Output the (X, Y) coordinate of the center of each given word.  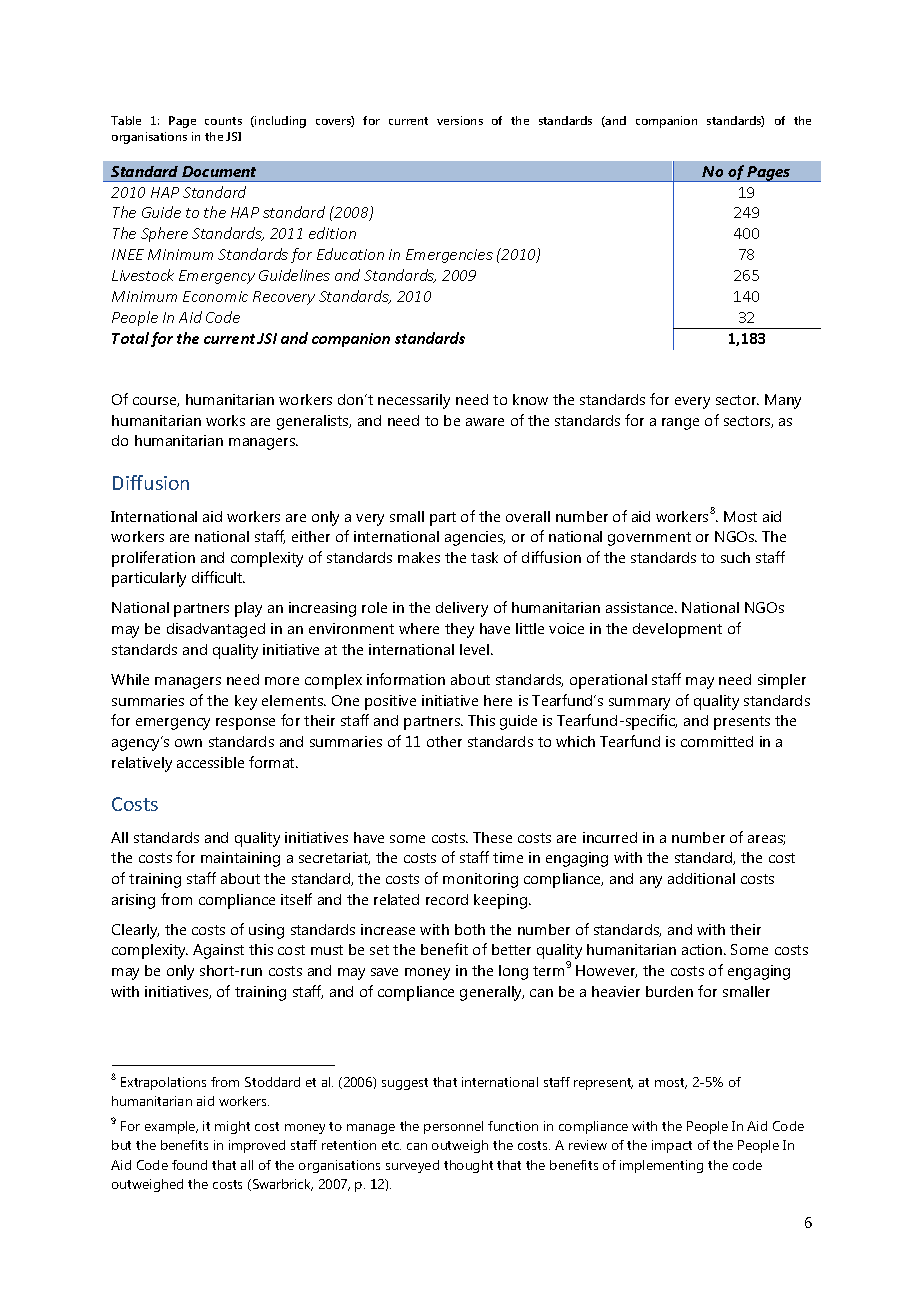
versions (460, 120)
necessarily (414, 401)
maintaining (240, 859)
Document (219, 171)
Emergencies (449, 256)
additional (701, 878)
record (447, 899)
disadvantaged (216, 630)
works (225, 420)
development (677, 630)
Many (783, 401)
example (171, 1127)
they (459, 630)
